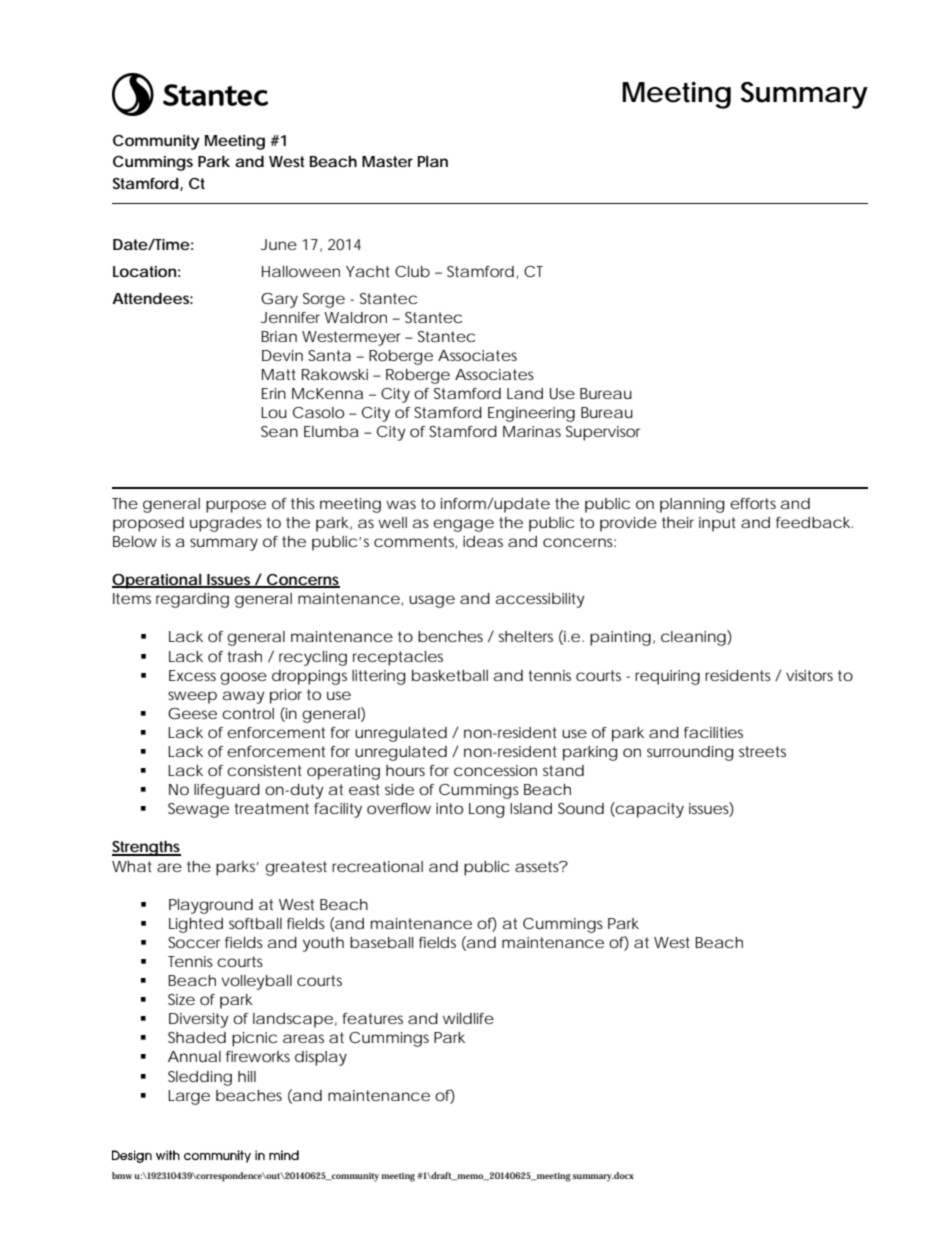  I want to click on Sound, so click(581, 808).
